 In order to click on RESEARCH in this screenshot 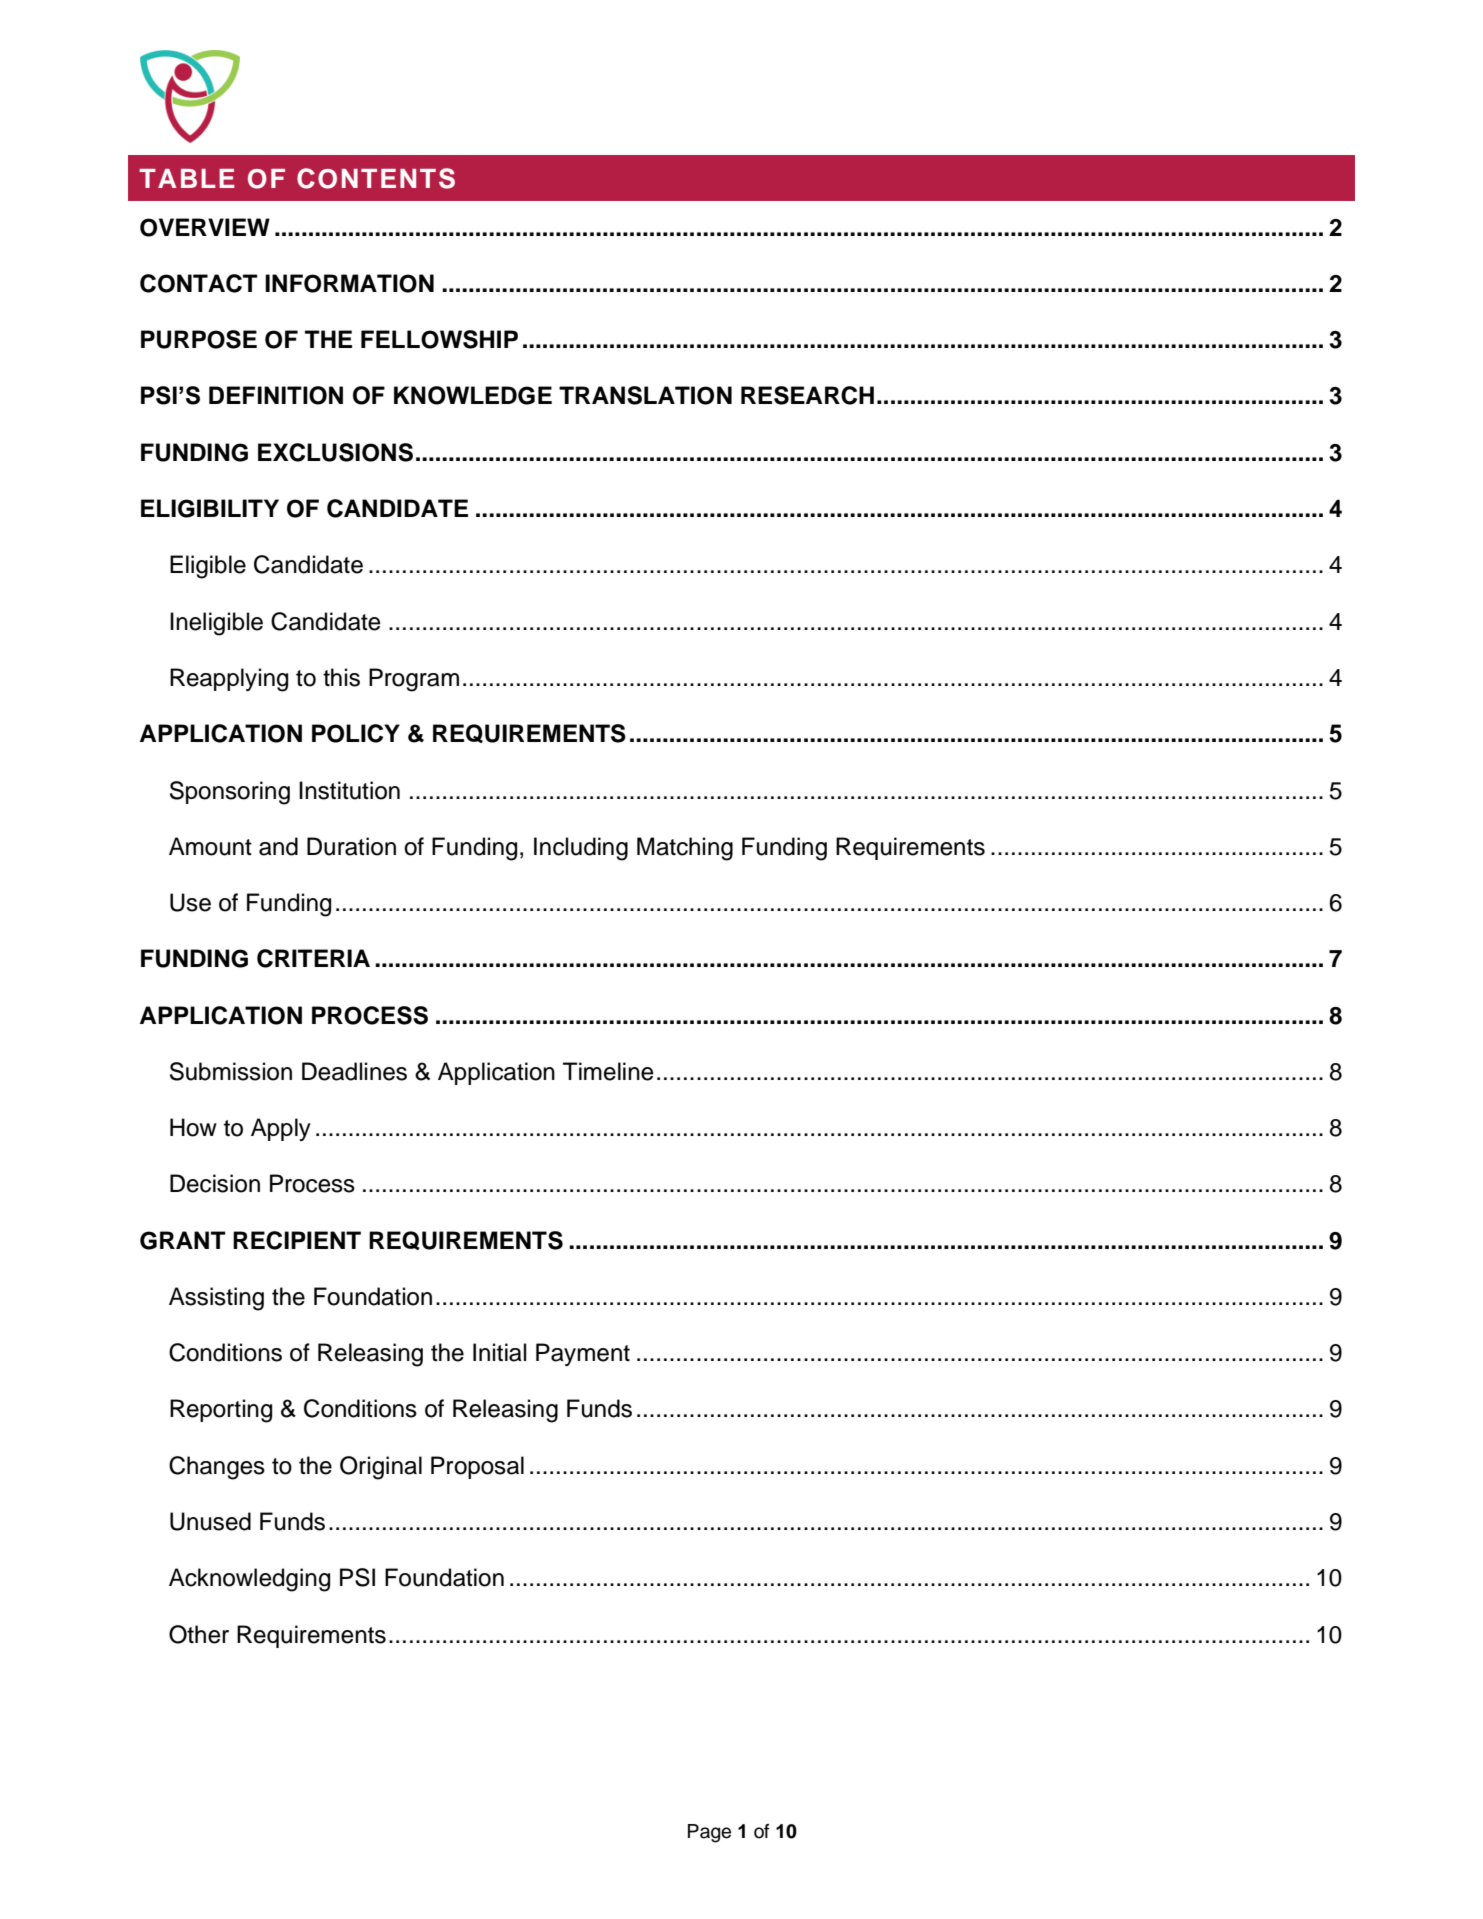, I will do `click(807, 395)`.
